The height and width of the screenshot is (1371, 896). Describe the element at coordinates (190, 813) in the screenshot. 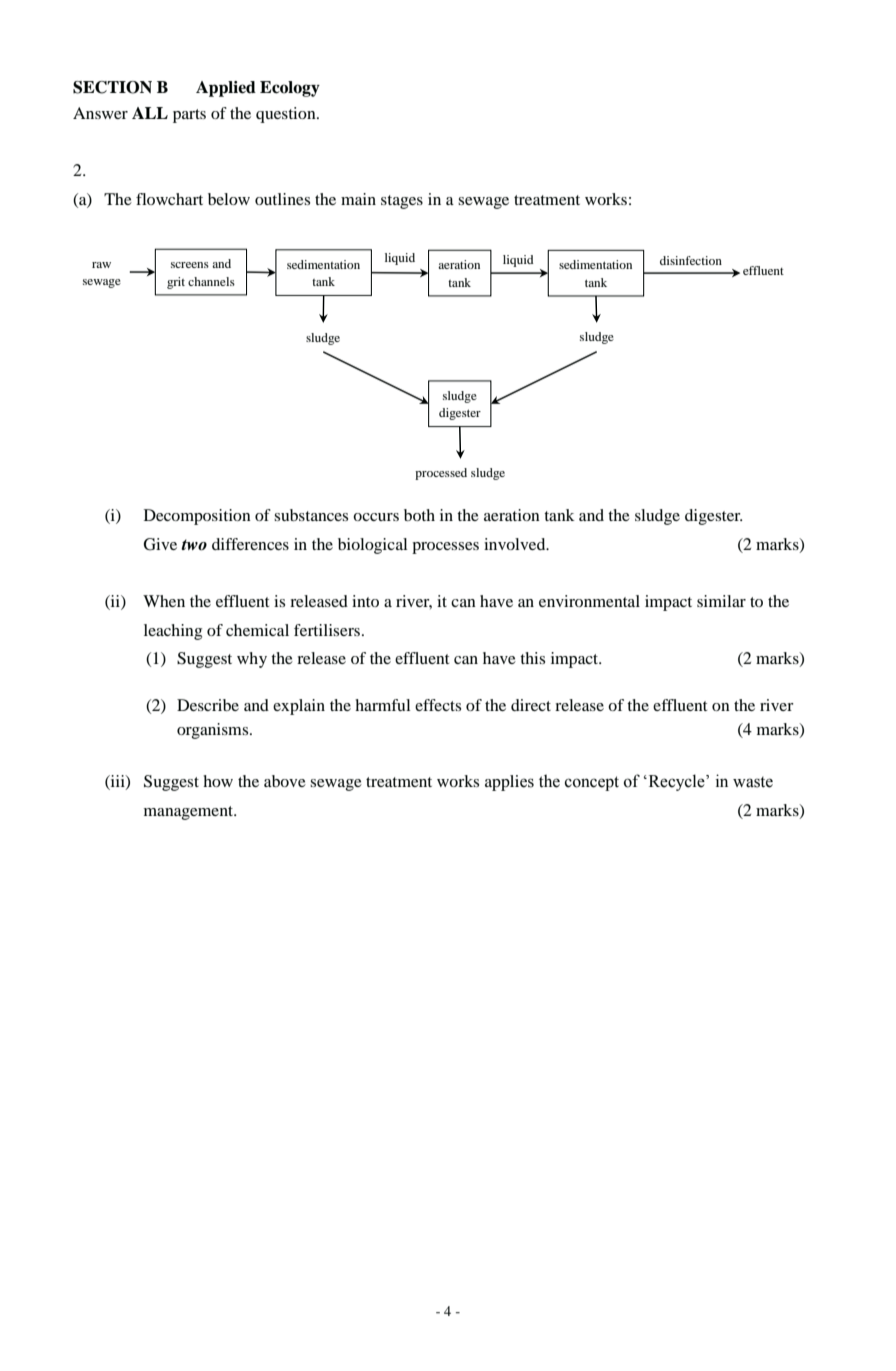

I see `management` at that location.
